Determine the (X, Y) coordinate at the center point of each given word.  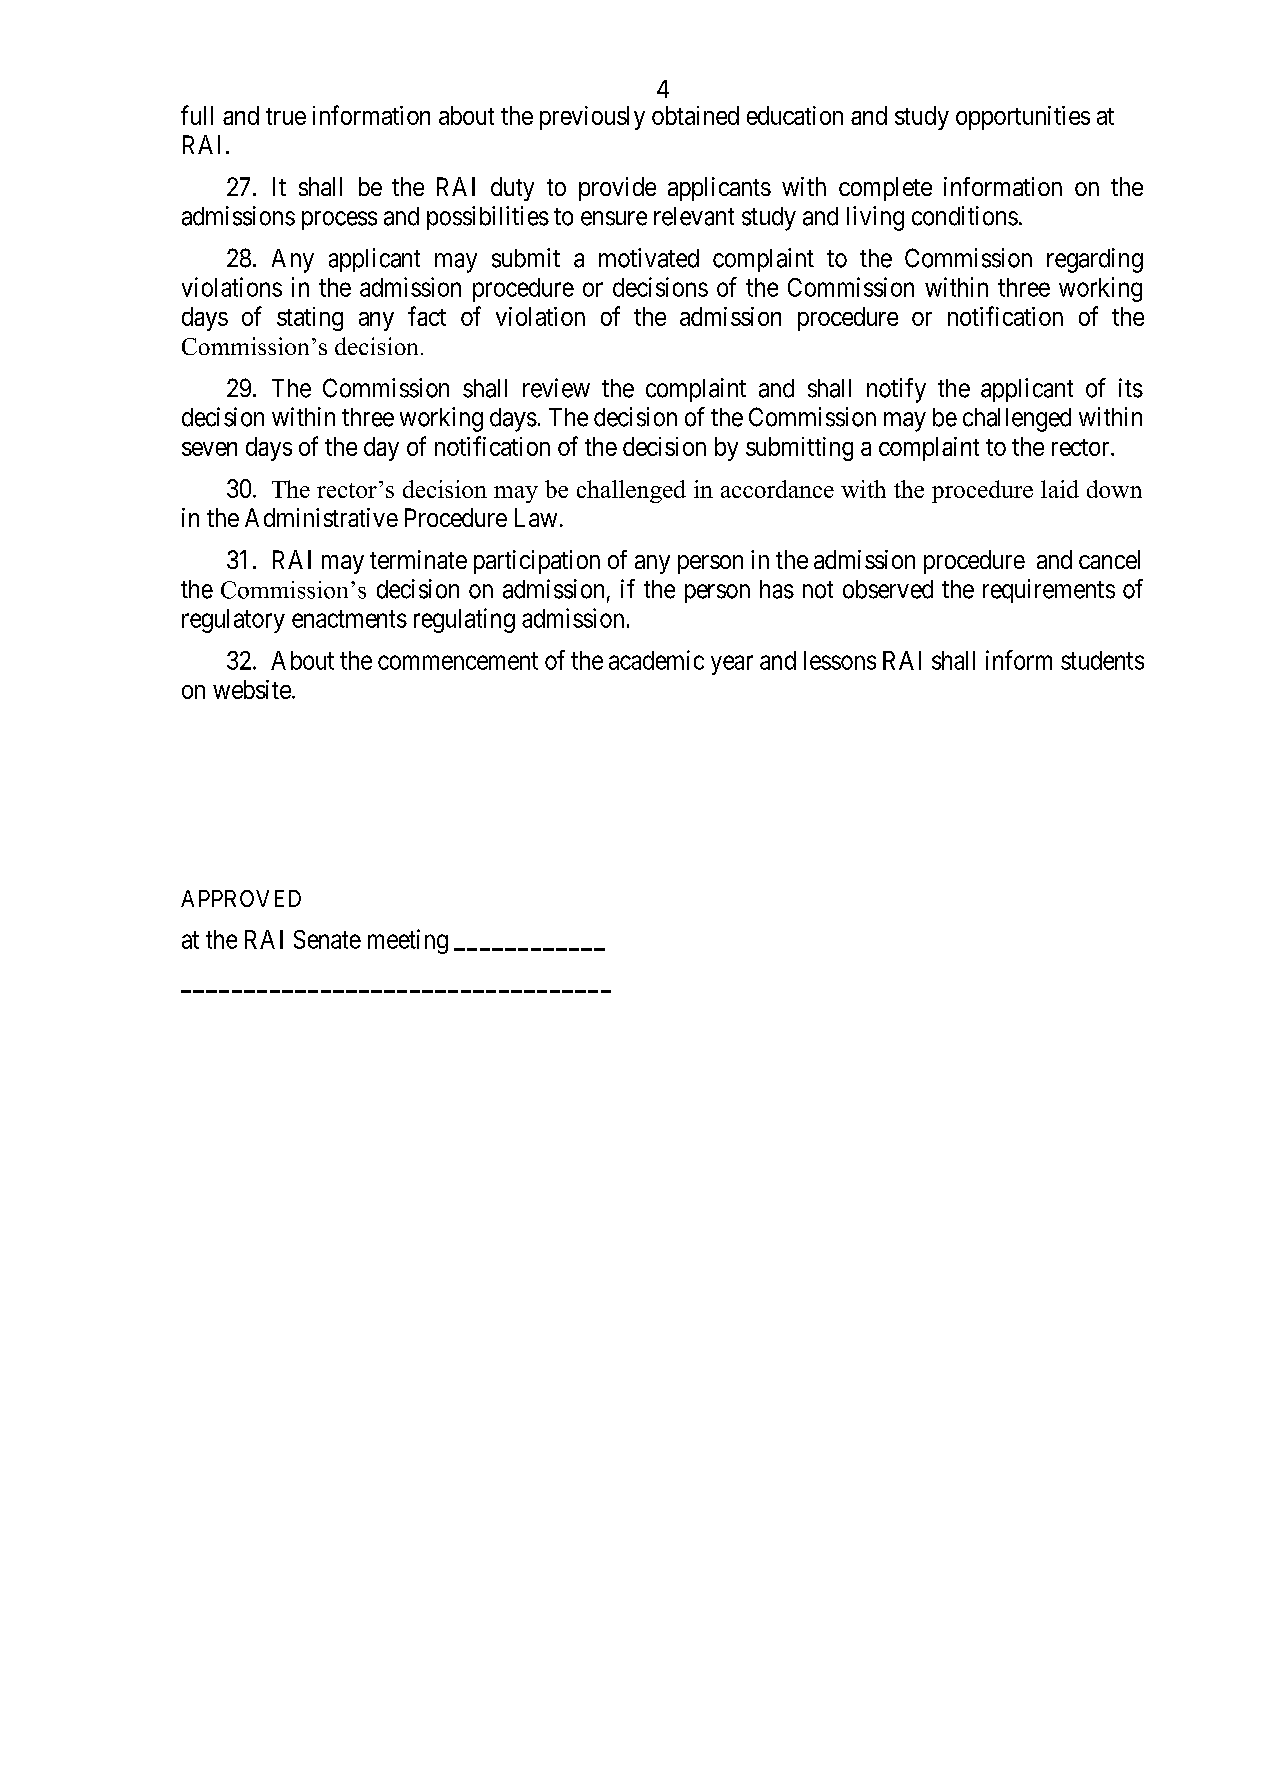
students (1102, 660)
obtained (695, 115)
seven (209, 449)
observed (888, 589)
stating (310, 319)
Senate (327, 939)
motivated (649, 258)
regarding (1095, 260)
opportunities (1023, 118)
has (777, 589)
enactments (349, 619)
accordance (777, 489)
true (286, 116)
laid (1060, 489)
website (252, 689)
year (732, 665)
